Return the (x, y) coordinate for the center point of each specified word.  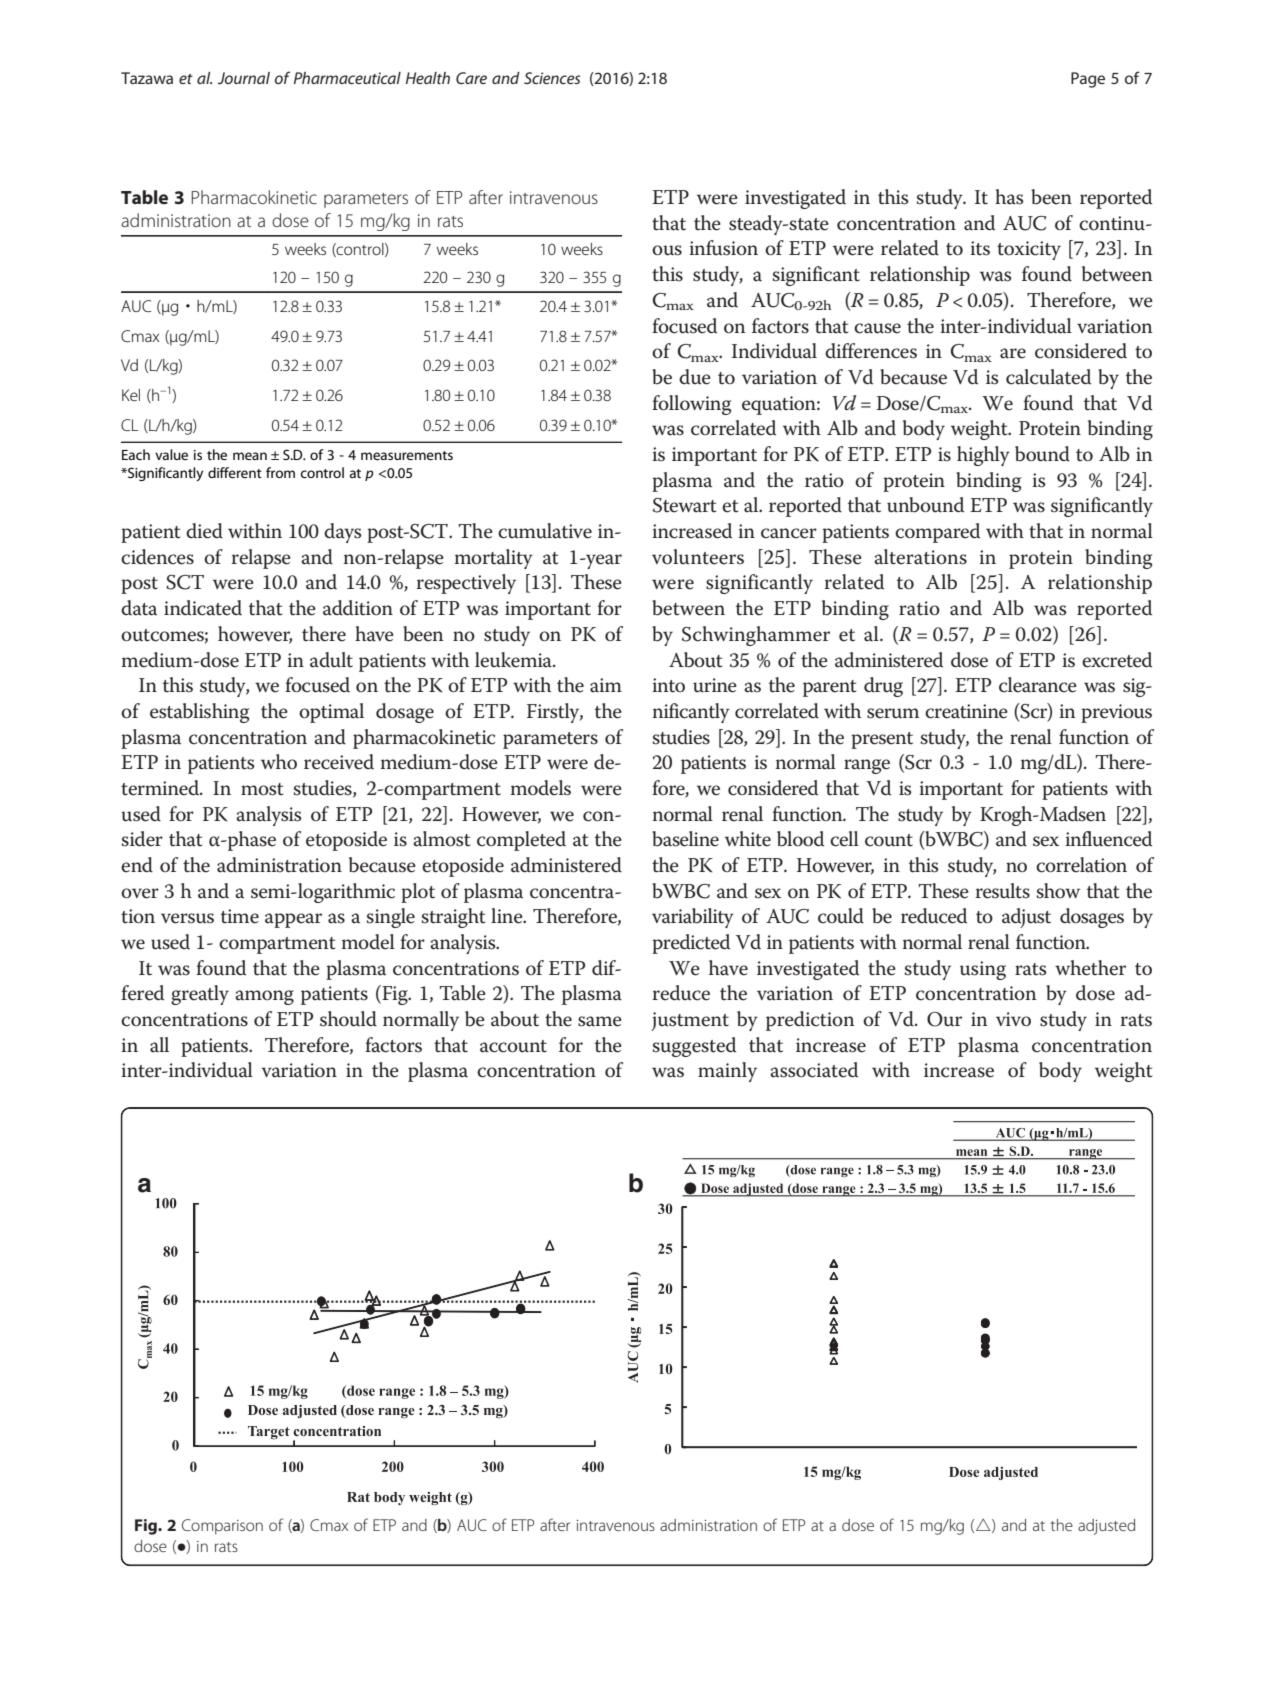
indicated (203, 608)
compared (937, 533)
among (264, 997)
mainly (727, 1072)
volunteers (698, 557)
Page (1088, 80)
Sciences (552, 78)
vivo (1013, 1019)
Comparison (222, 1527)
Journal (244, 78)
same (600, 1021)
